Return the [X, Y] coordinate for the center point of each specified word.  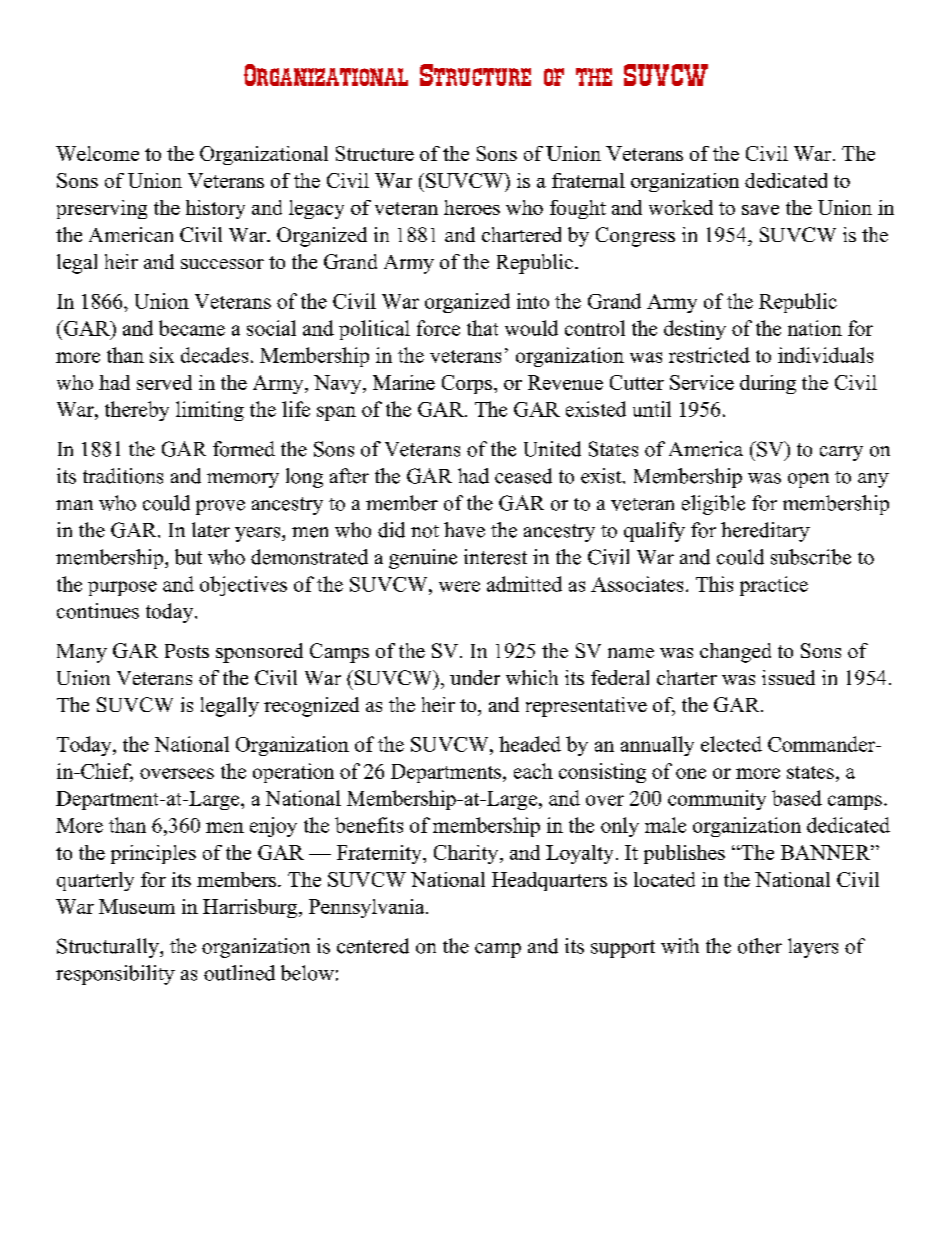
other [760, 946]
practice [774, 586]
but [188, 557]
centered [373, 946]
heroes [472, 207]
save [760, 210]
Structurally [109, 948]
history [215, 209]
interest [495, 557]
